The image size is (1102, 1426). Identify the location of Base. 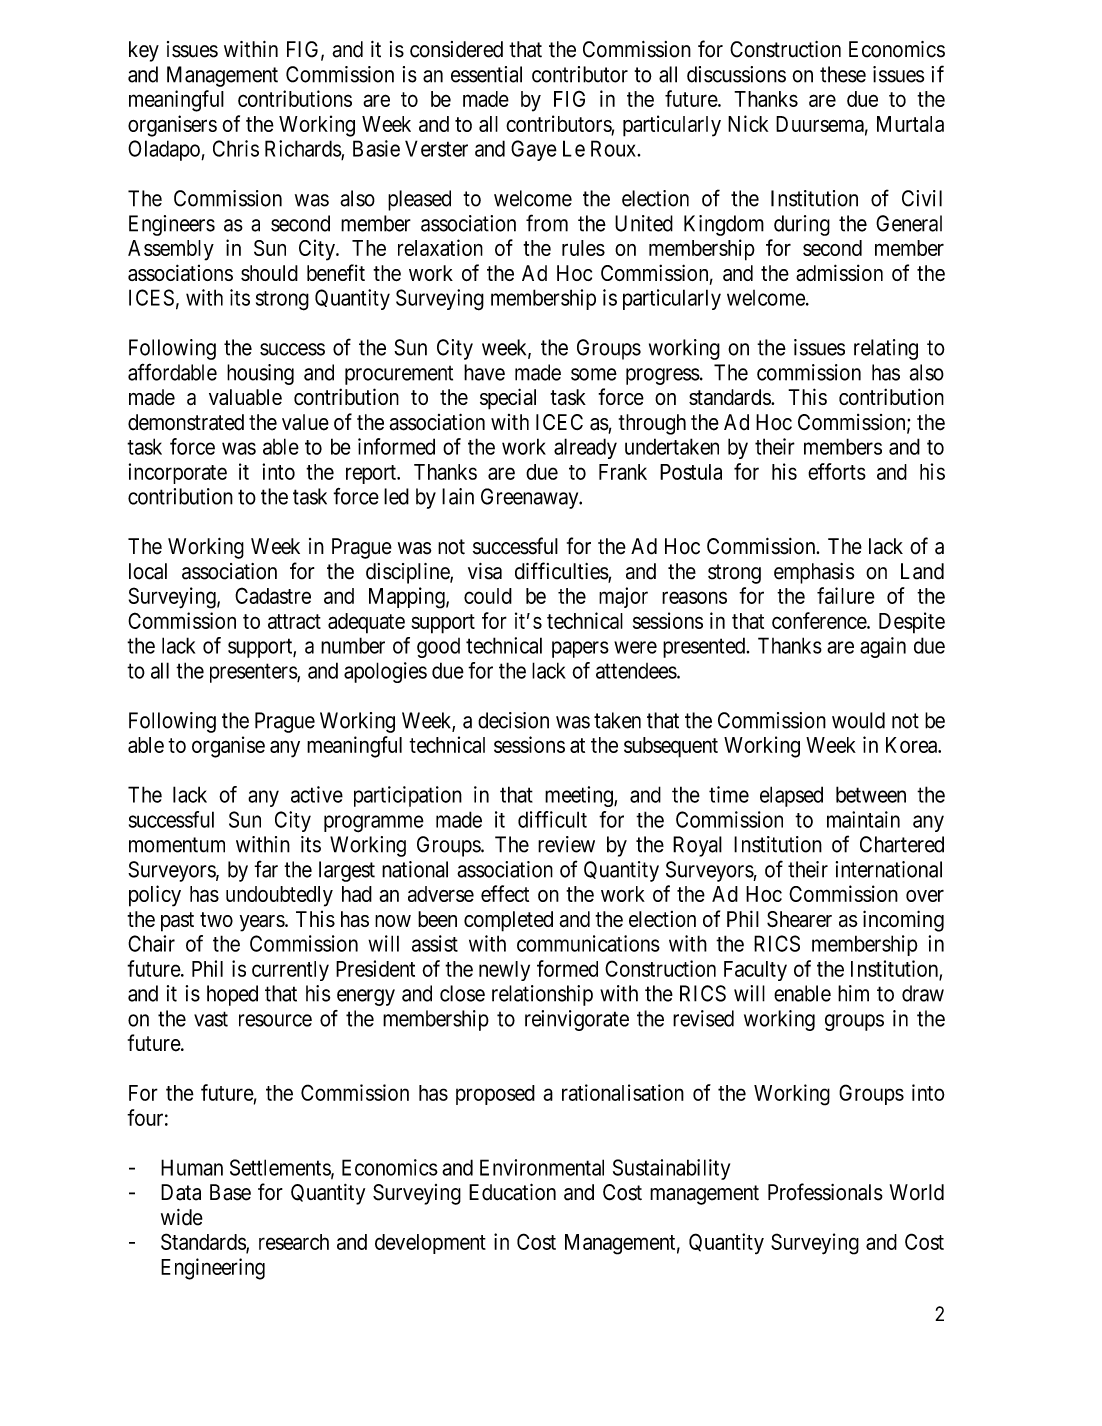
(230, 1192).
